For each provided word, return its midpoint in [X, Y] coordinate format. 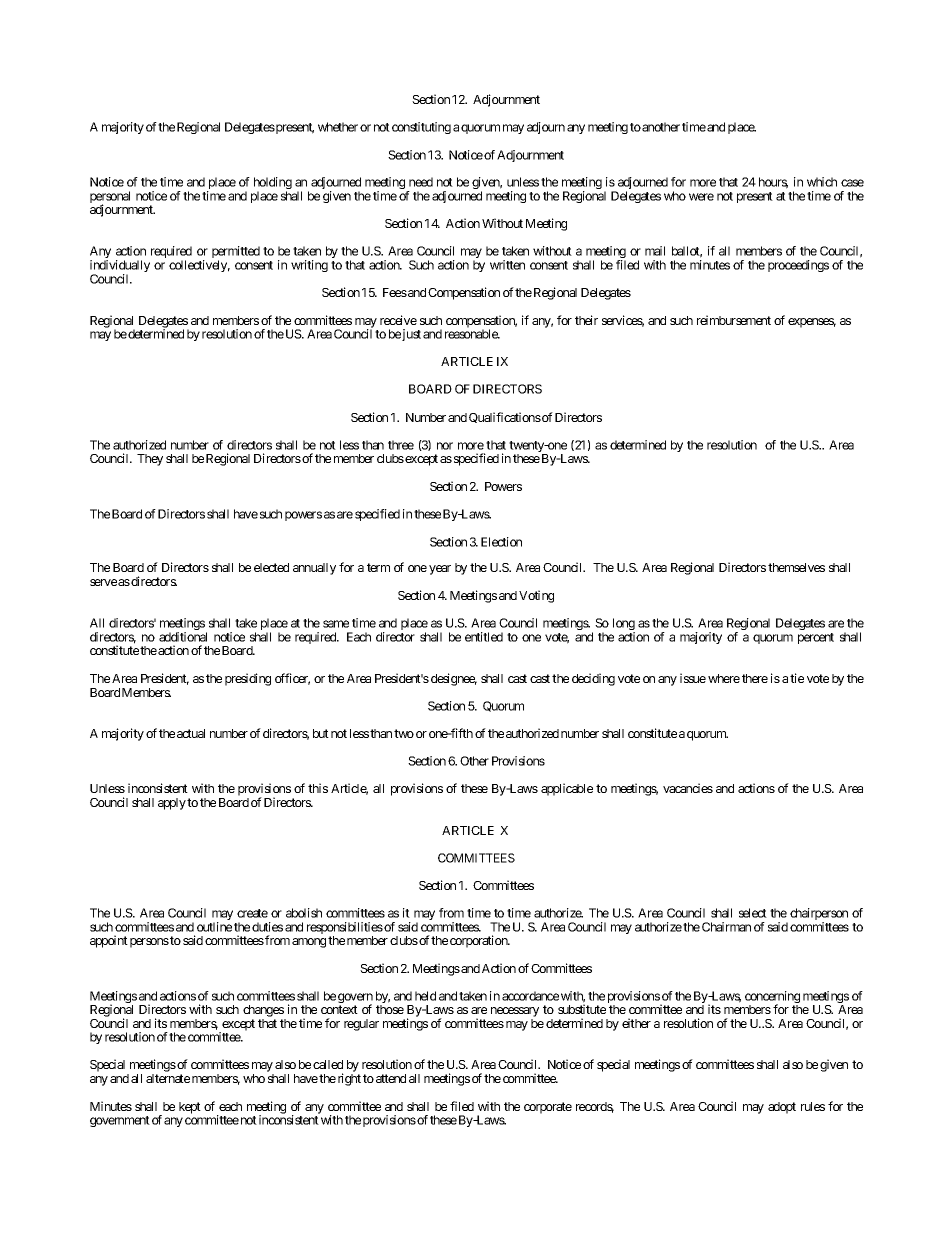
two [404, 733]
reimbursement [734, 320]
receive [398, 320]
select [753, 913]
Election [501, 542]
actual [191, 733]
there [755, 678]
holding [273, 184]
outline [214, 927]
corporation [480, 941]
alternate [168, 1078]
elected [271, 567]
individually [120, 267]
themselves [796, 567]
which [822, 182]
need [421, 182]
